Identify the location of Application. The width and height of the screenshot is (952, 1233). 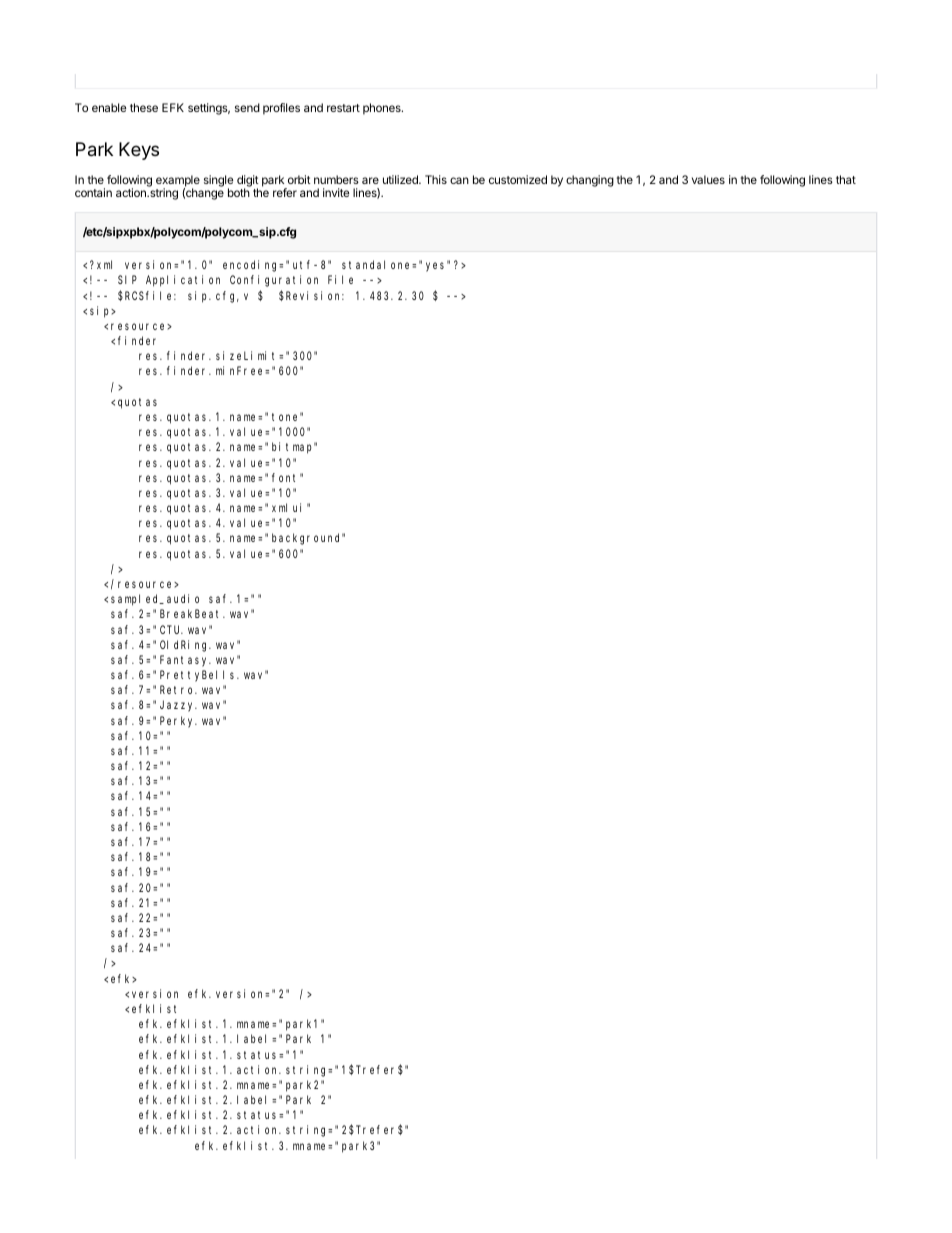
(183, 281).
